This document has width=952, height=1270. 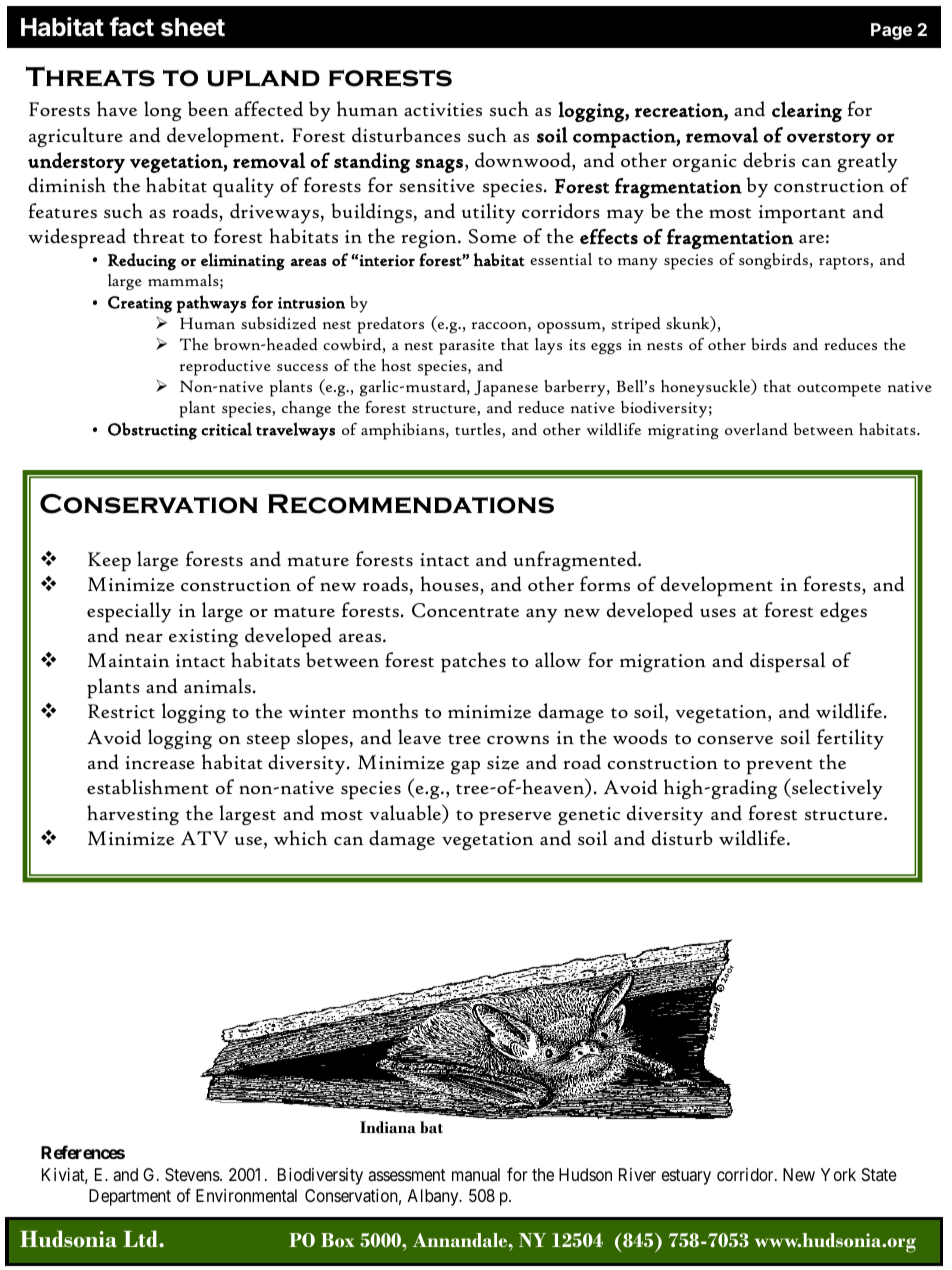 I want to click on Concentrate, so click(x=465, y=610).
